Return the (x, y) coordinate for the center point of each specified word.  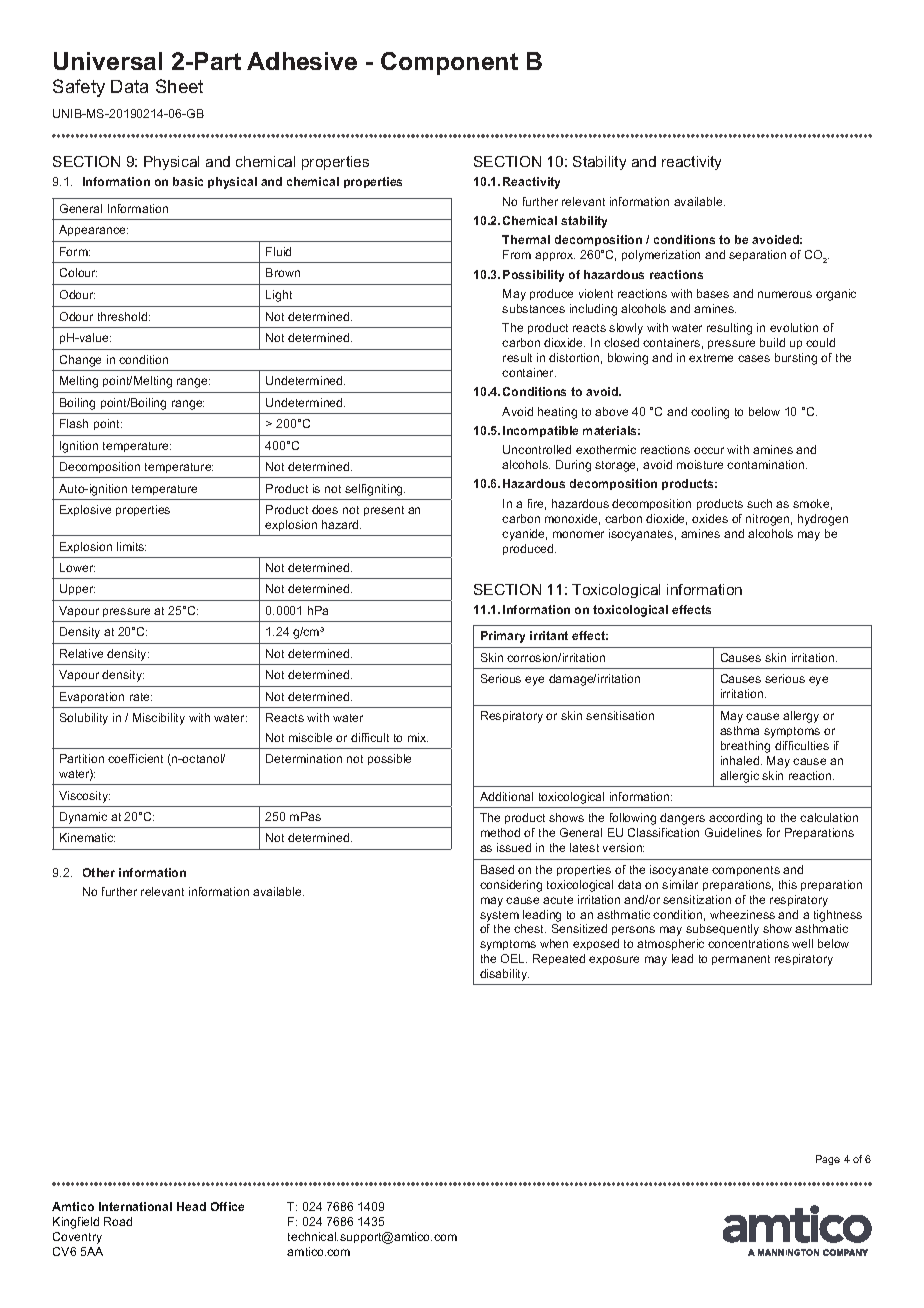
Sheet (179, 86)
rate (141, 697)
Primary (503, 637)
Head (191, 1206)
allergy (801, 717)
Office (227, 1206)
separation (757, 255)
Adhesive (302, 61)
